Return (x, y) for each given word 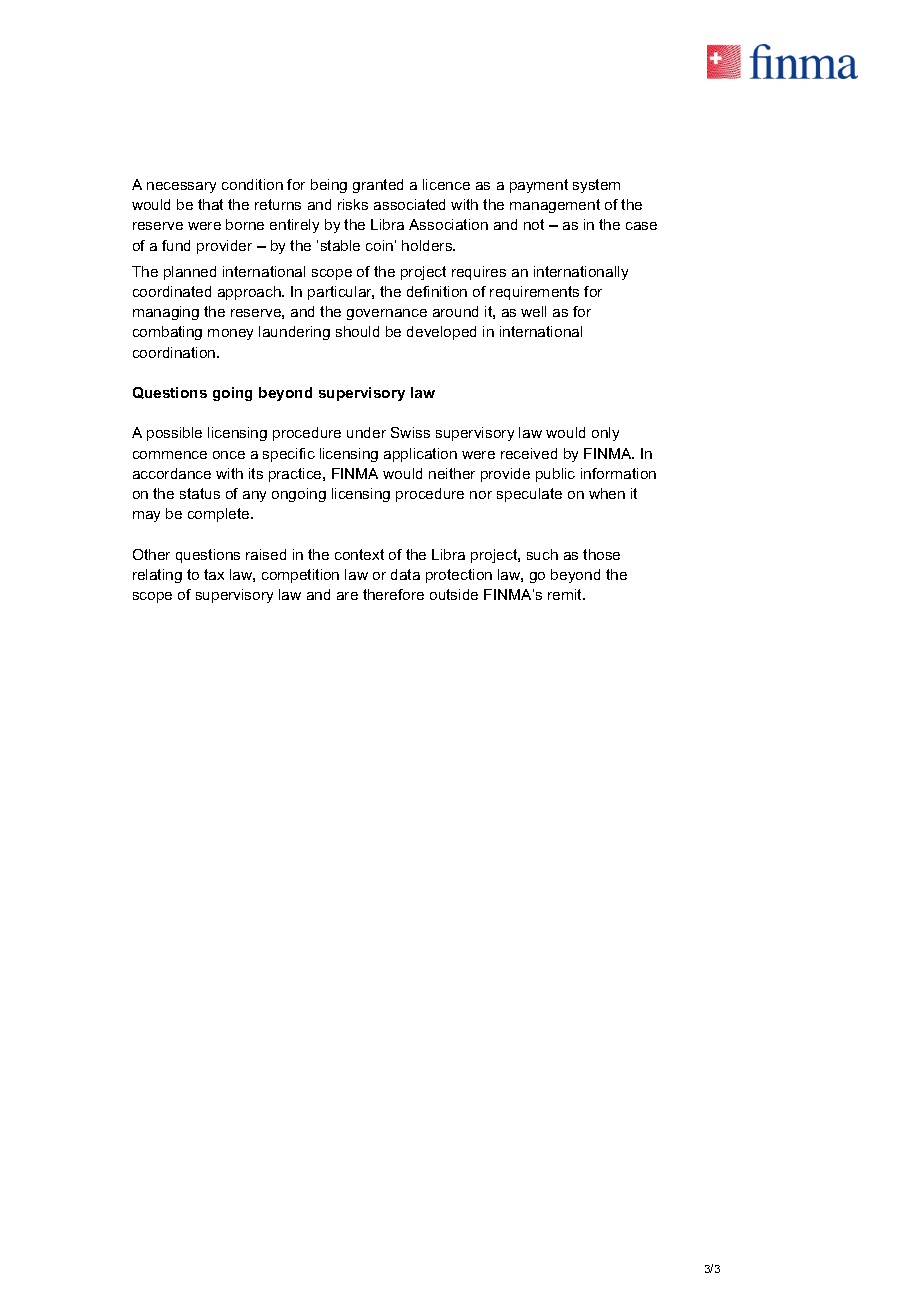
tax (214, 574)
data (405, 574)
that (210, 204)
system (596, 186)
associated (409, 204)
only (605, 434)
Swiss (410, 432)
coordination (175, 352)
